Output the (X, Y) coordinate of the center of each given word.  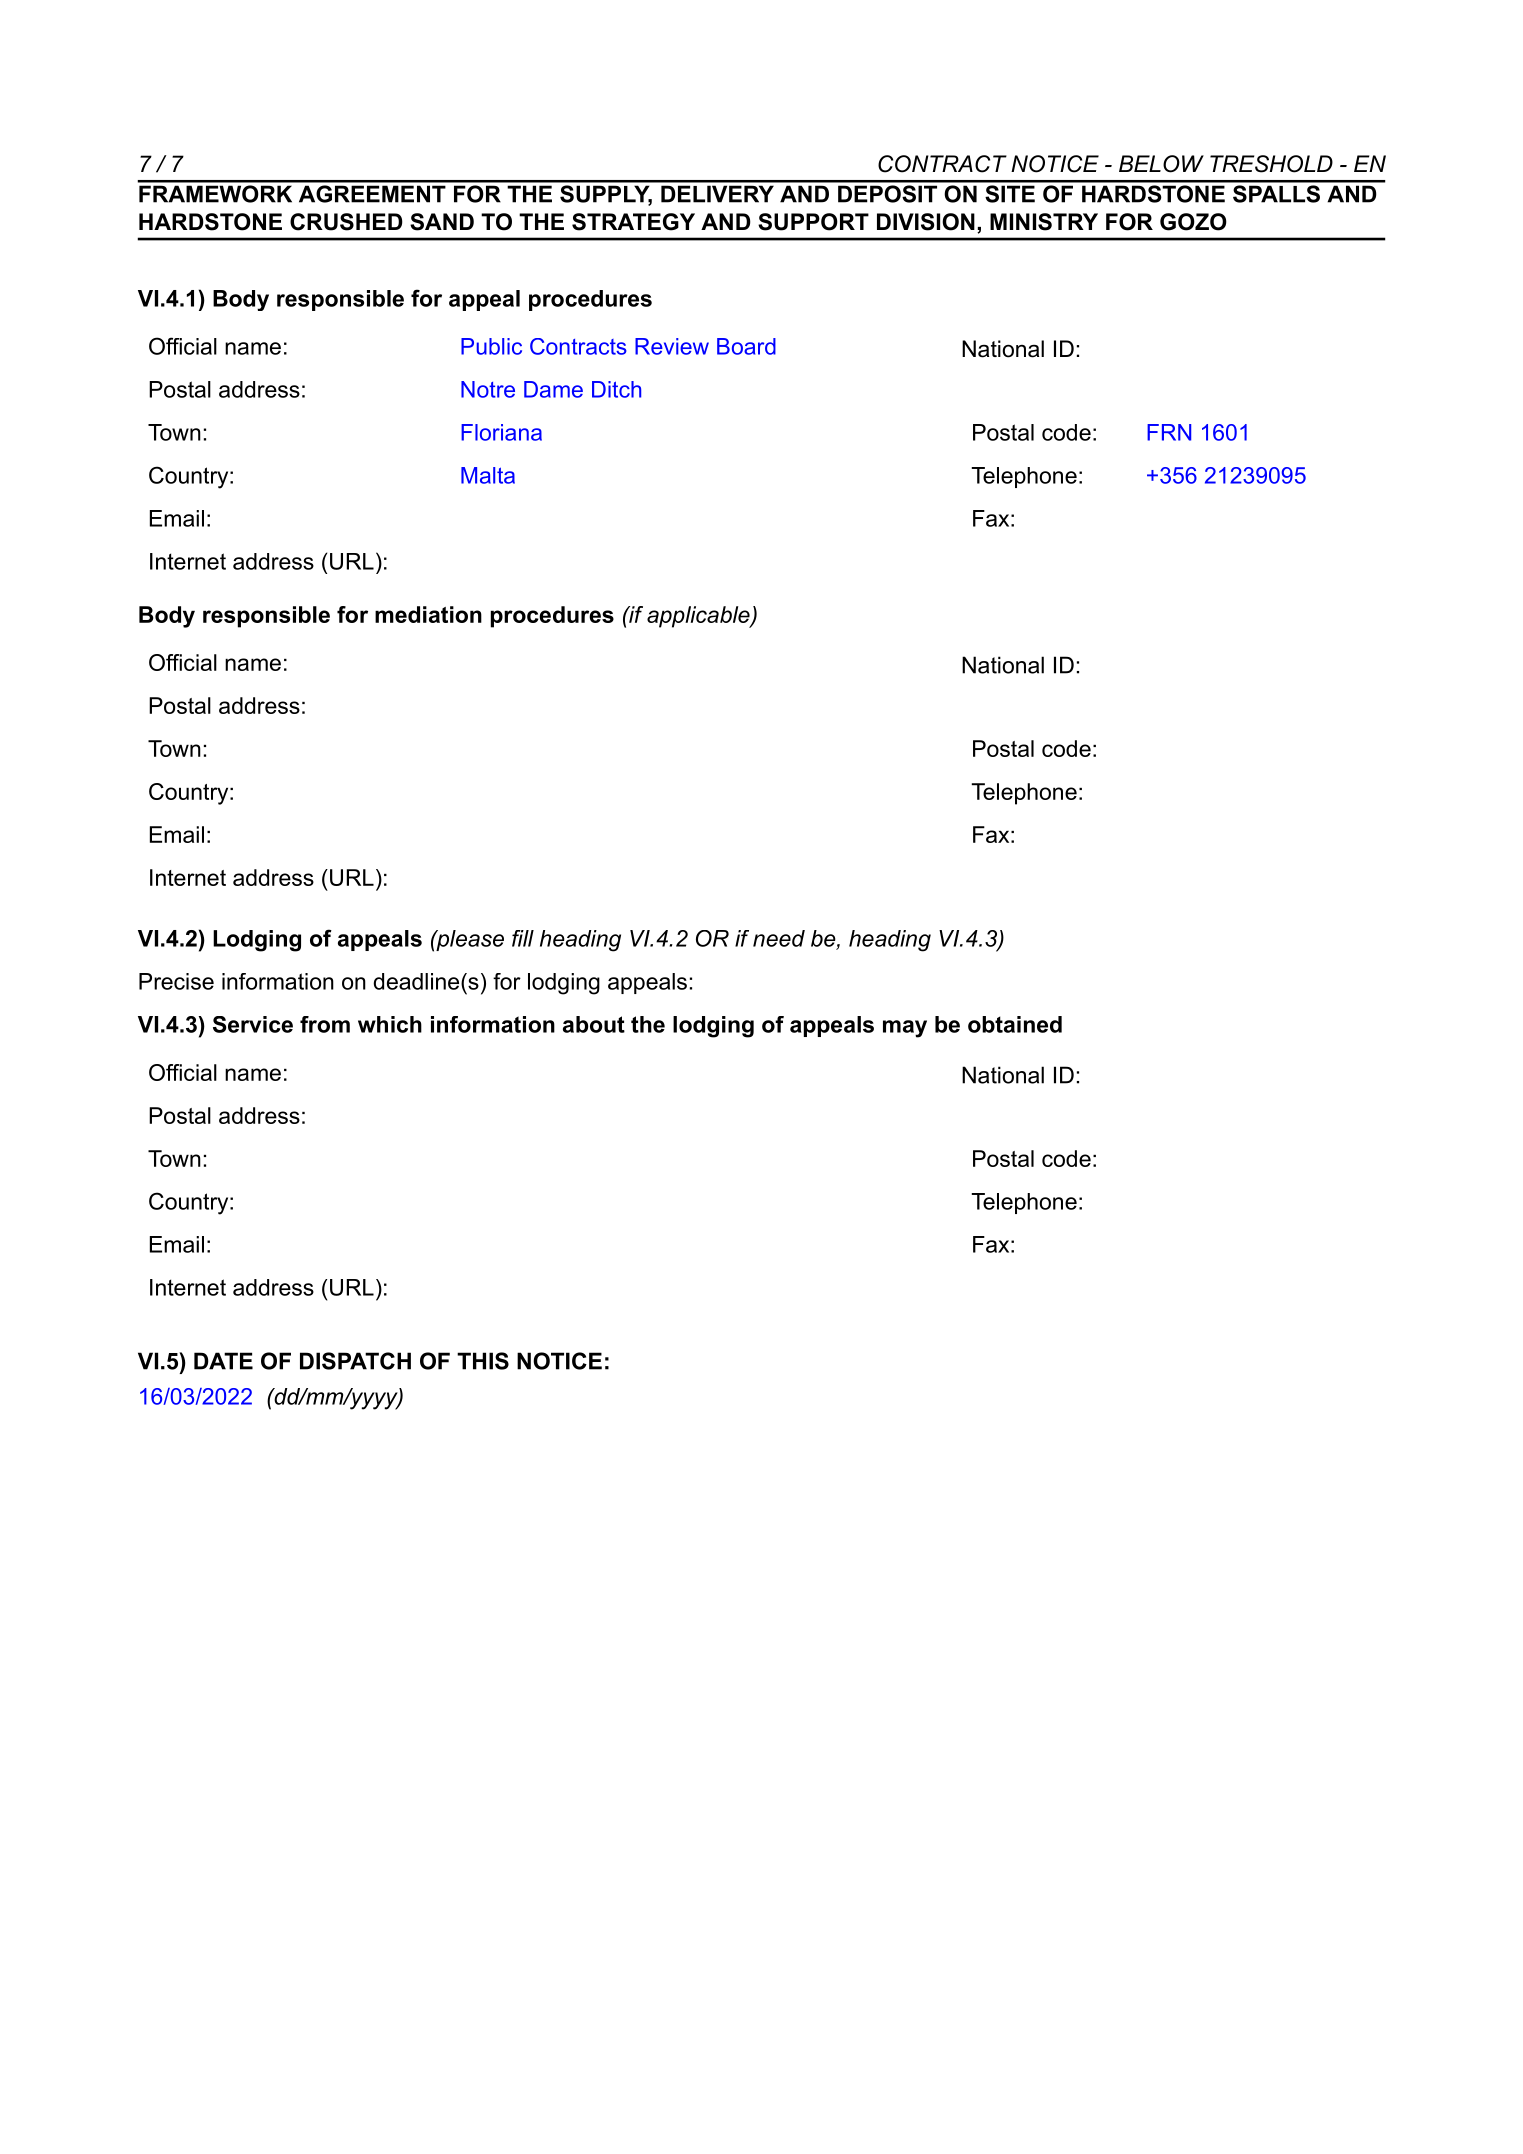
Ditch (616, 389)
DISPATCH (355, 1361)
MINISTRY (1044, 222)
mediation (428, 614)
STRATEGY (633, 222)
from (325, 1024)
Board (746, 346)
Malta (488, 475)
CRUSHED (346, 222)
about (594, 1024)
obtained (1015, 1024)
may (905, 1029)
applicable (699, 617)
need (779, 938)
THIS (483, 1361)
